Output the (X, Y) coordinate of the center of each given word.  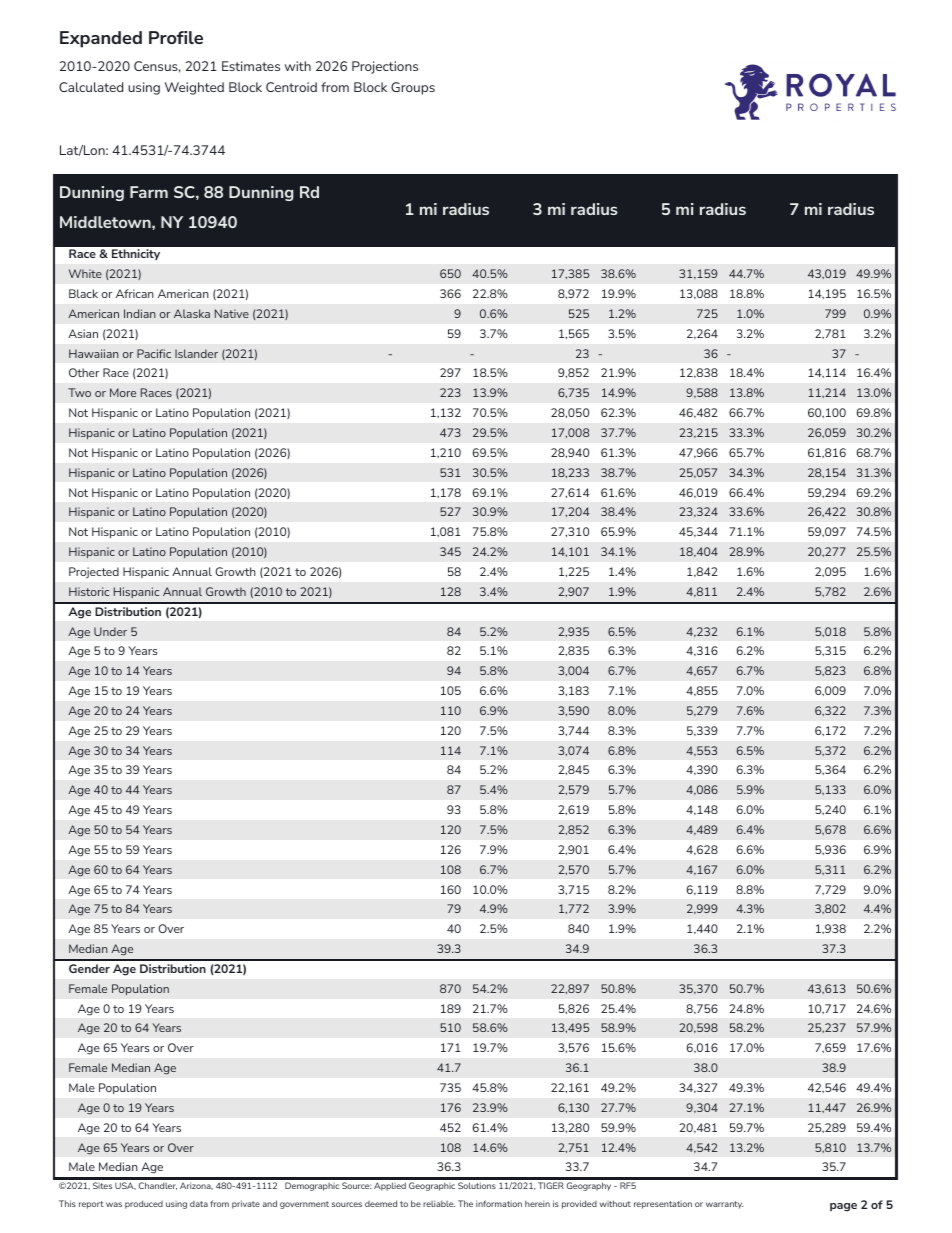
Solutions (477, 1185)
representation (663, 1205)
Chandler (158, 1186)
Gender (89, 968)
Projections (385, 67)
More (123, 392)
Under (110, 631)
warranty (725, 1205)
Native (232, 313)
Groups (413, 88)
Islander (196, 353)
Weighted (194, 88)
